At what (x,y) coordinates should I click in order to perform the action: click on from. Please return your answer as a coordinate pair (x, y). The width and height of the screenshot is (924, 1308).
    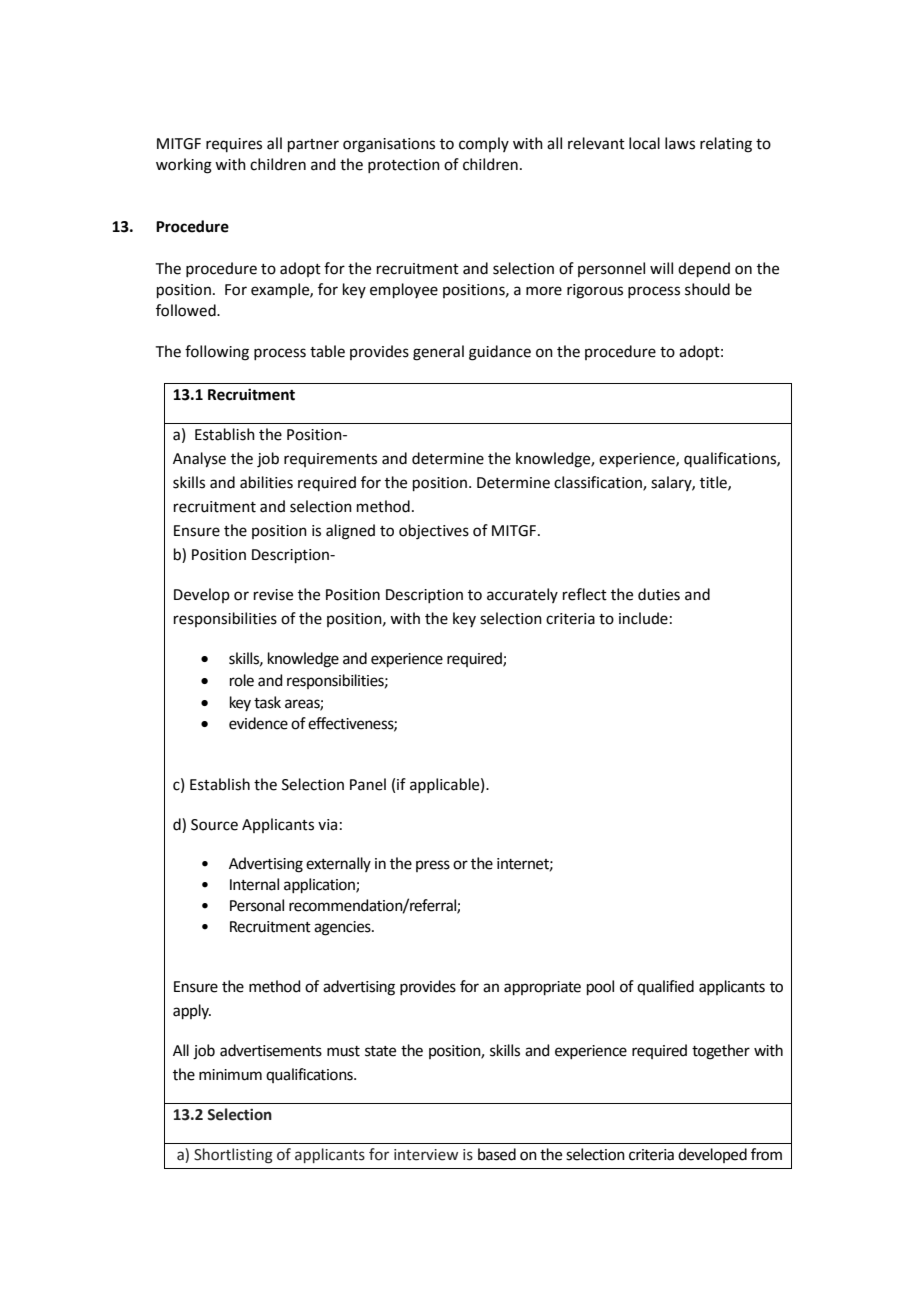
    Looking at the image, I should click on (766, 1154).
